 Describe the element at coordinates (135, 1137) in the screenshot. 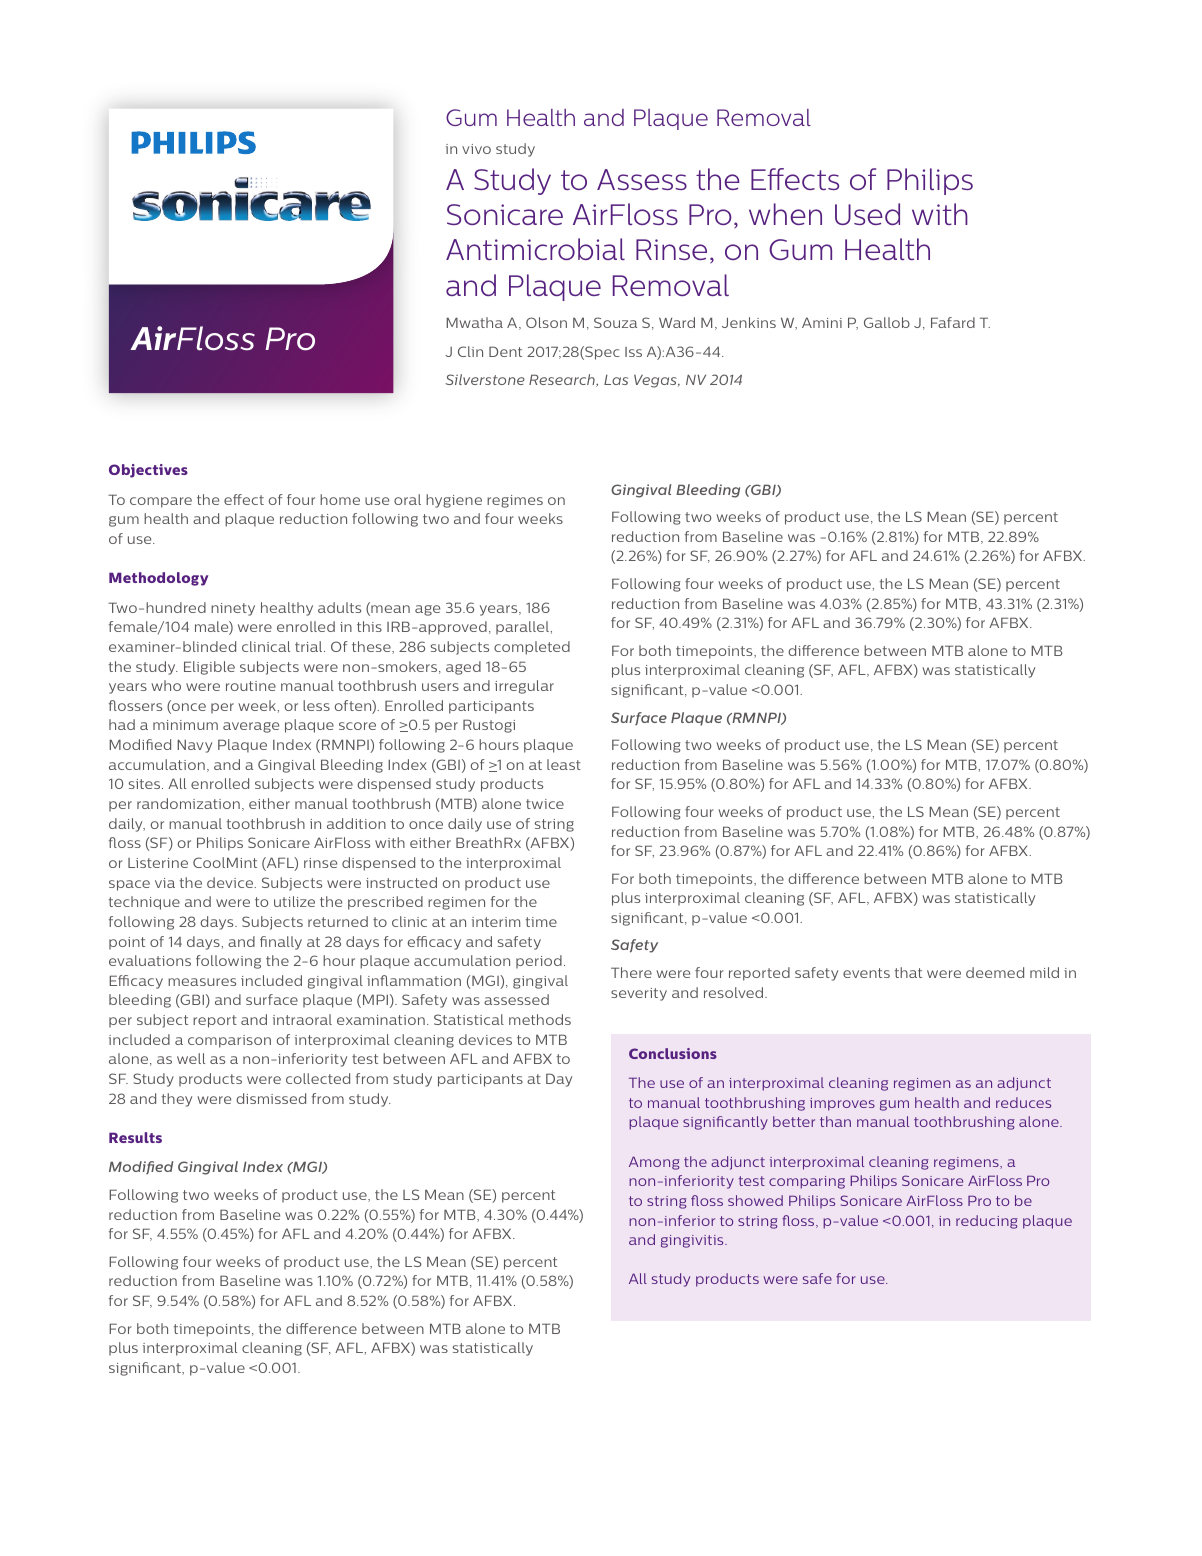

I see `Results` at that location.
